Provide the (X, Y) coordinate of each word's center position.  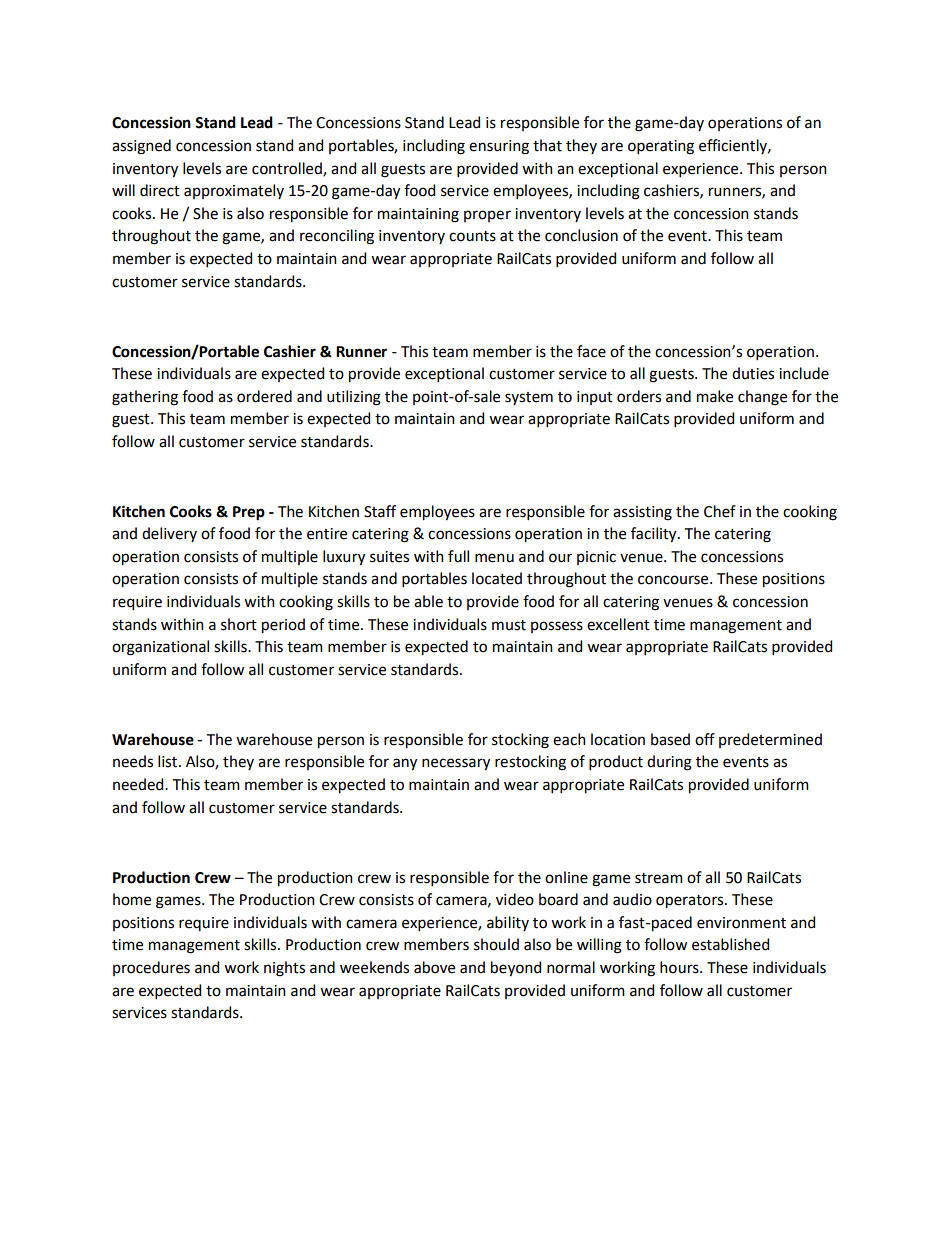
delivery (169, 534)
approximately (234, 191)
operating (661, 147)
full (458, 556)
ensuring (499, 147)
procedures (151, 968)
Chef (720, 511)
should (496, 944)
